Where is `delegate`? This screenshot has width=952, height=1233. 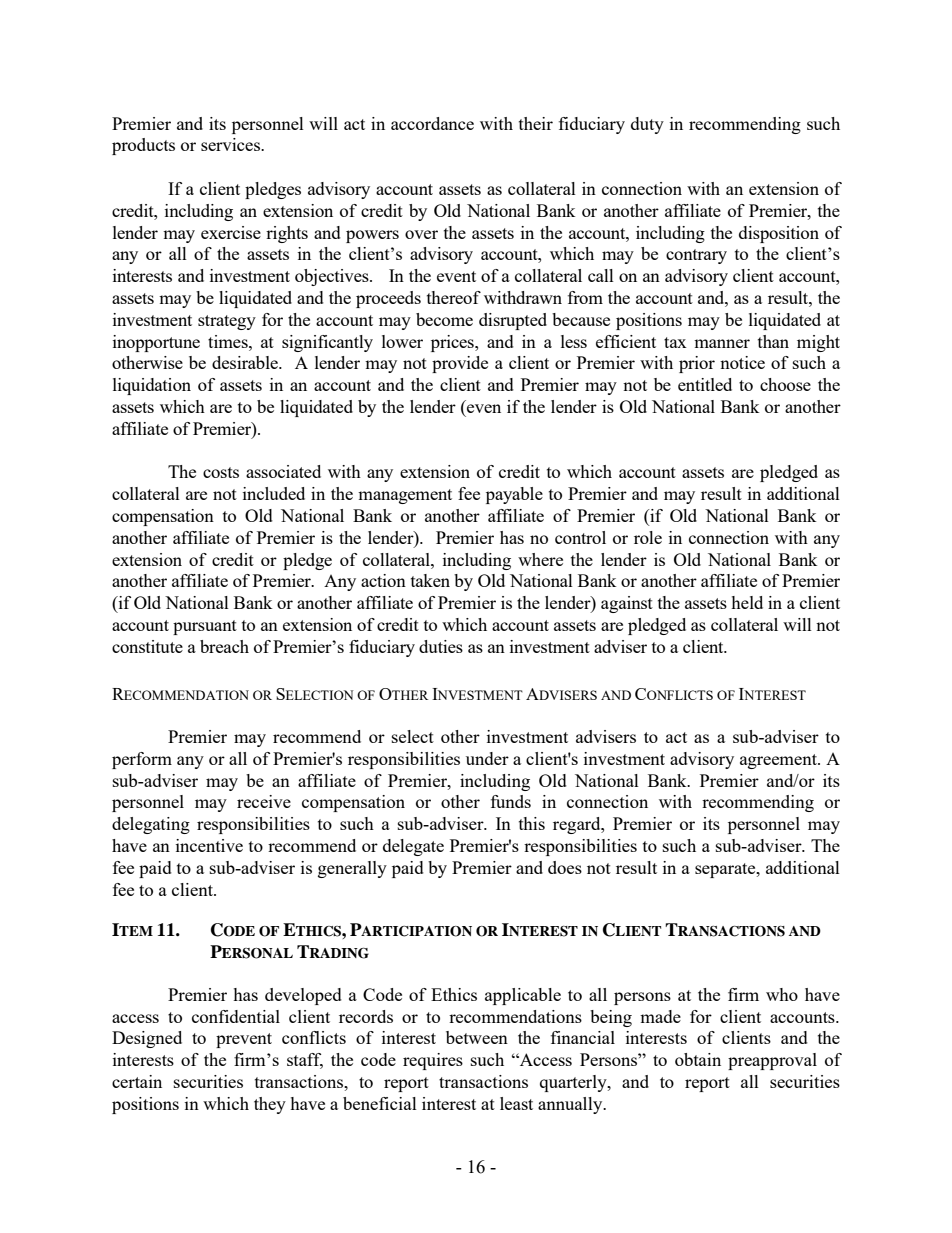 delegate is located at coordinates (413, 847).
